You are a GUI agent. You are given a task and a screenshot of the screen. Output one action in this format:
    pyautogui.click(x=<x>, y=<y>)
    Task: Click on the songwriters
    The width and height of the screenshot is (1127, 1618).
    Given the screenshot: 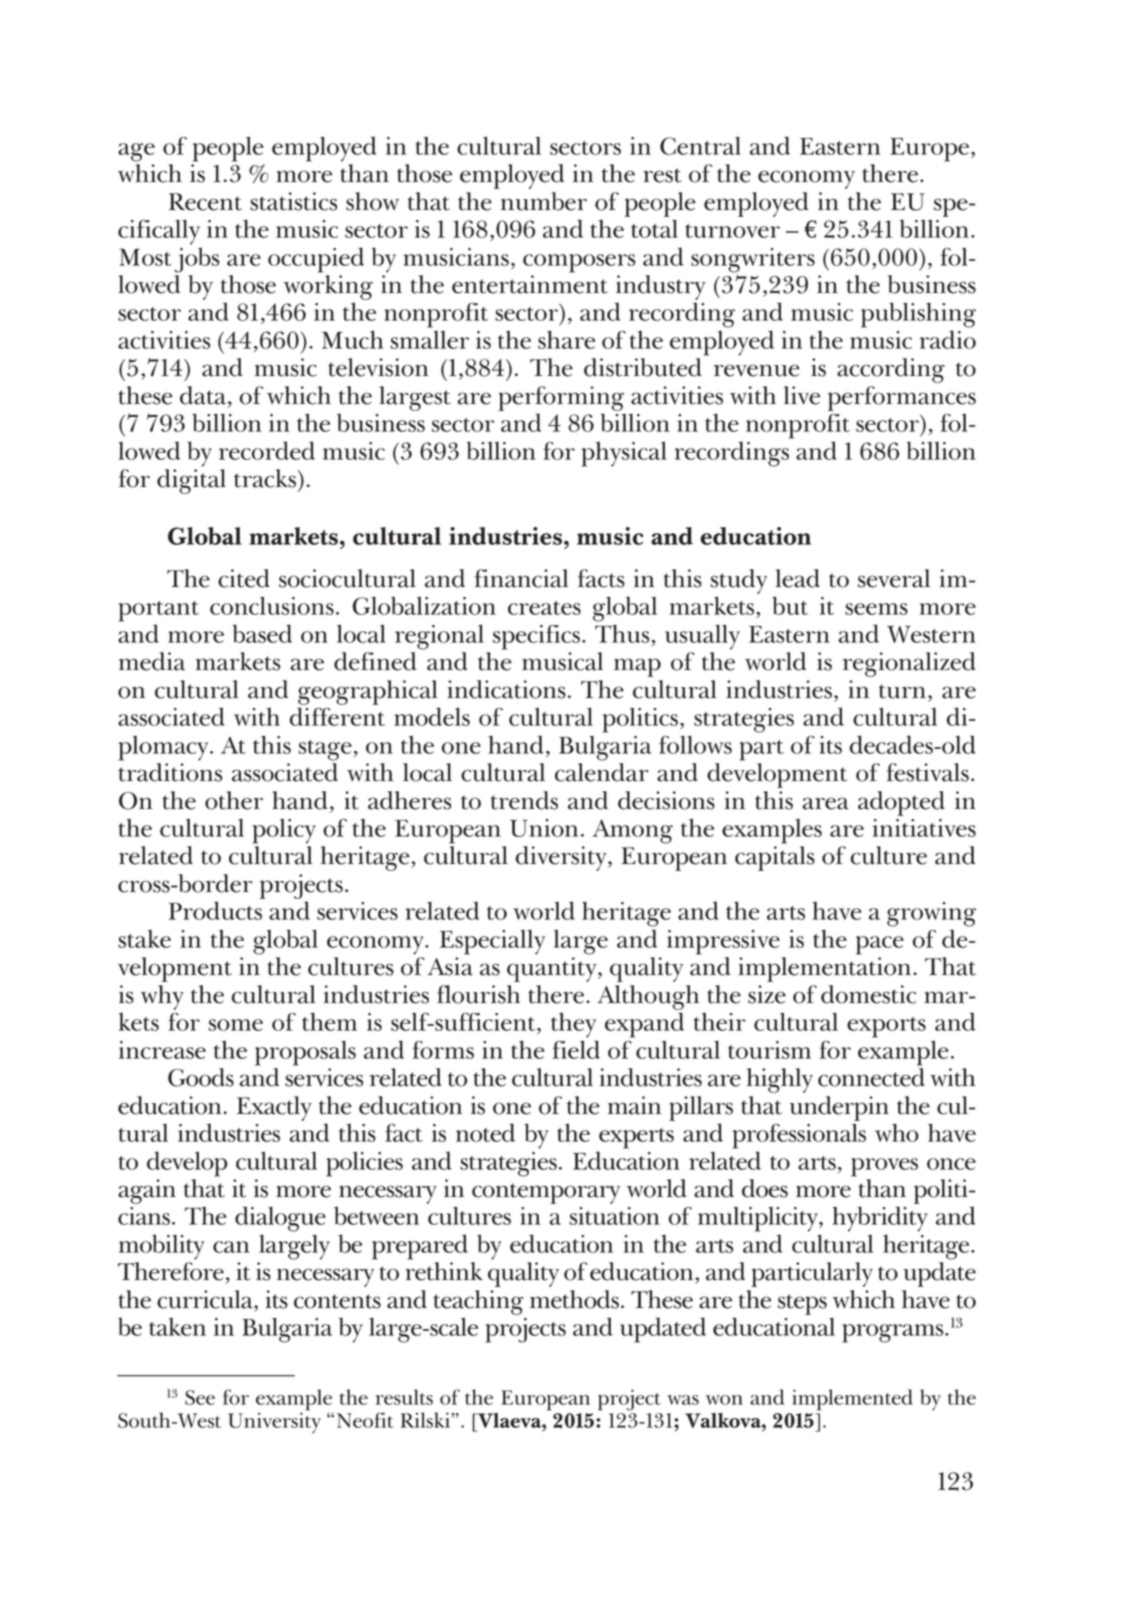 What is the action you would take?
    pyautogui.click(x=753, y=260)
